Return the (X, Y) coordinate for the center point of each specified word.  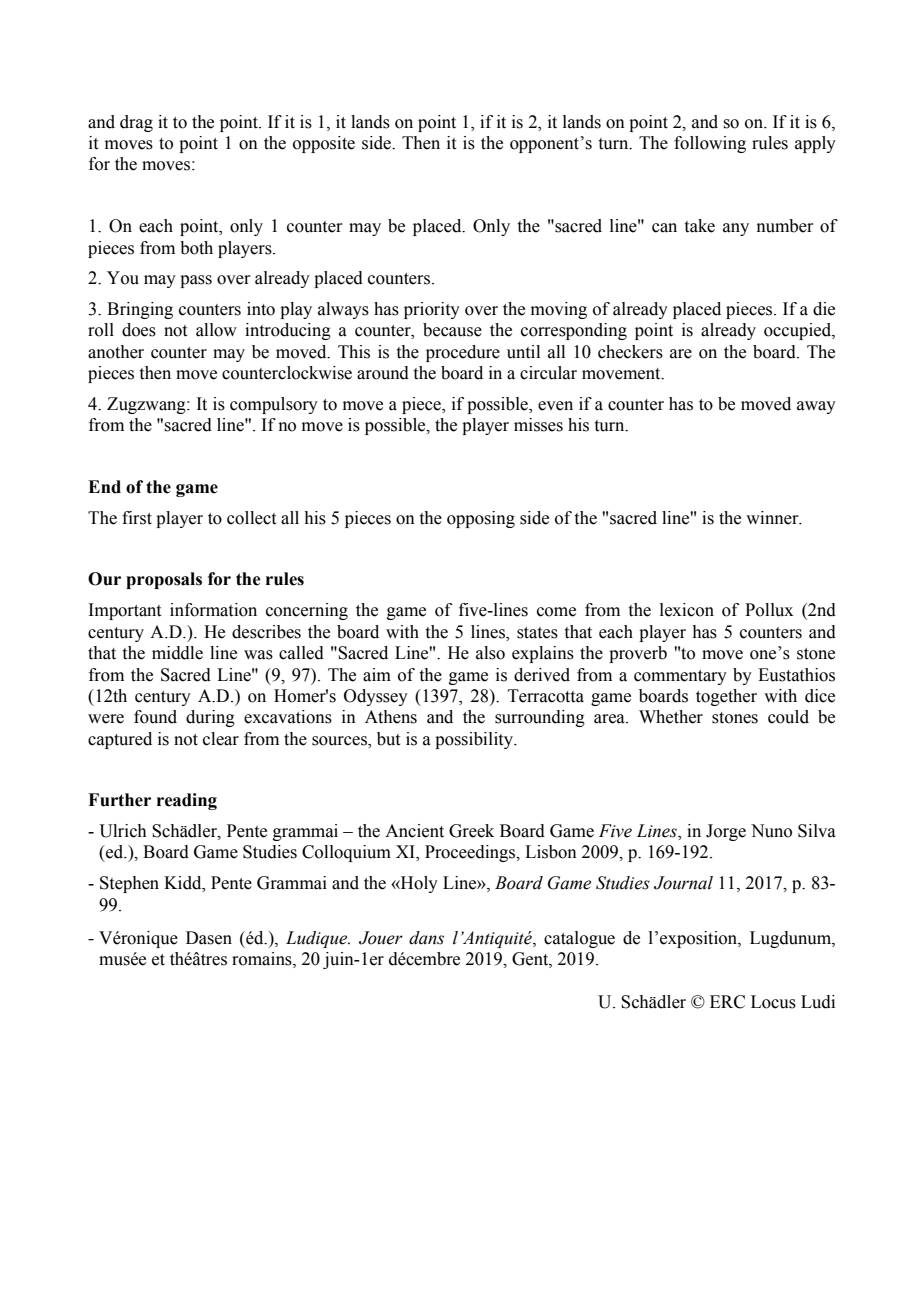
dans (426, 938)
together (726, 697)
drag (136, 123)
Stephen (129, 884)
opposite (324, 144)
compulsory (274, 405)
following (710, 144)
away (816, 407)
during (210, 718)
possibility (475, 740)
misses (538, 425)
